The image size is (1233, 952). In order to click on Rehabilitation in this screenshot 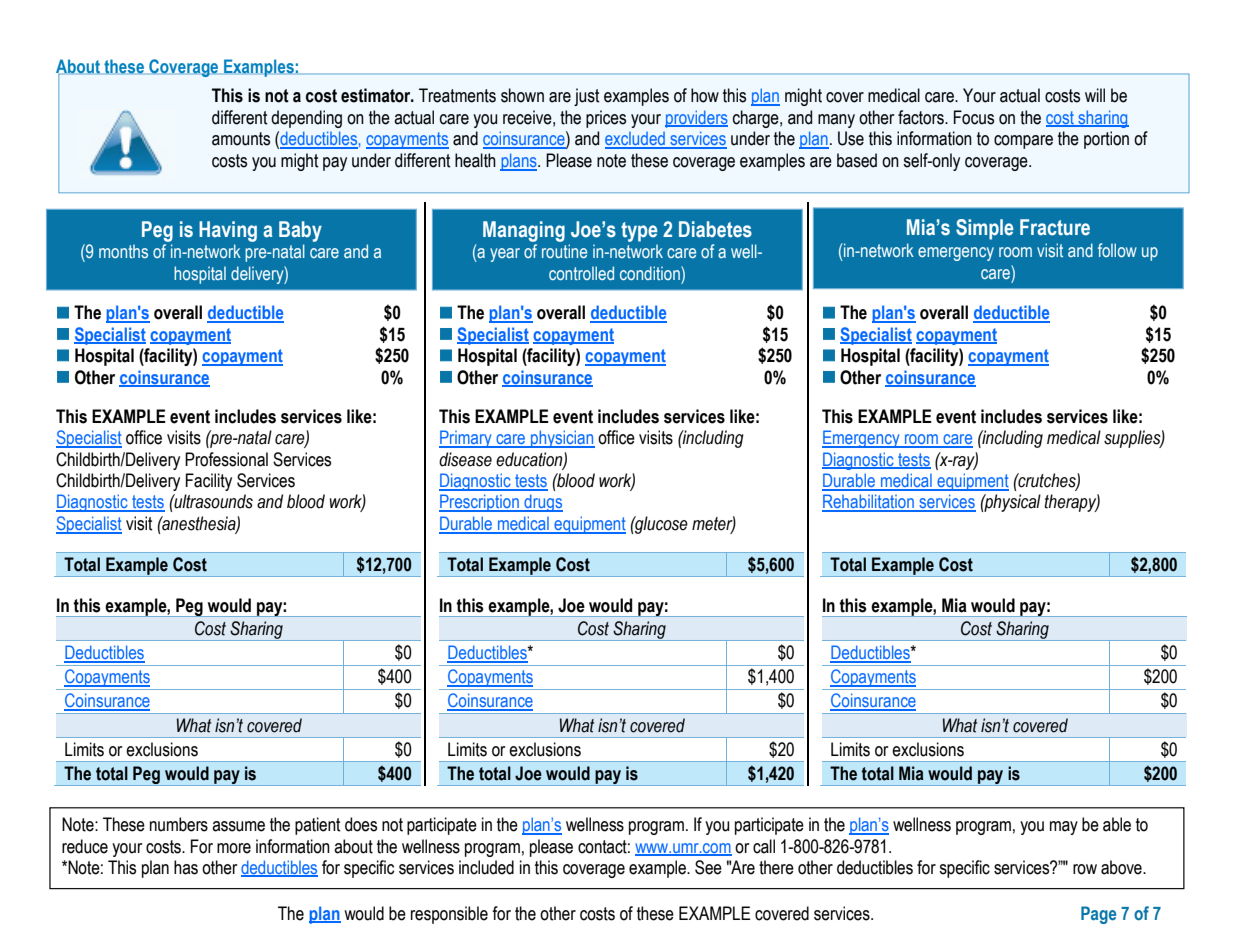, I will do `click(869, 502)`.
